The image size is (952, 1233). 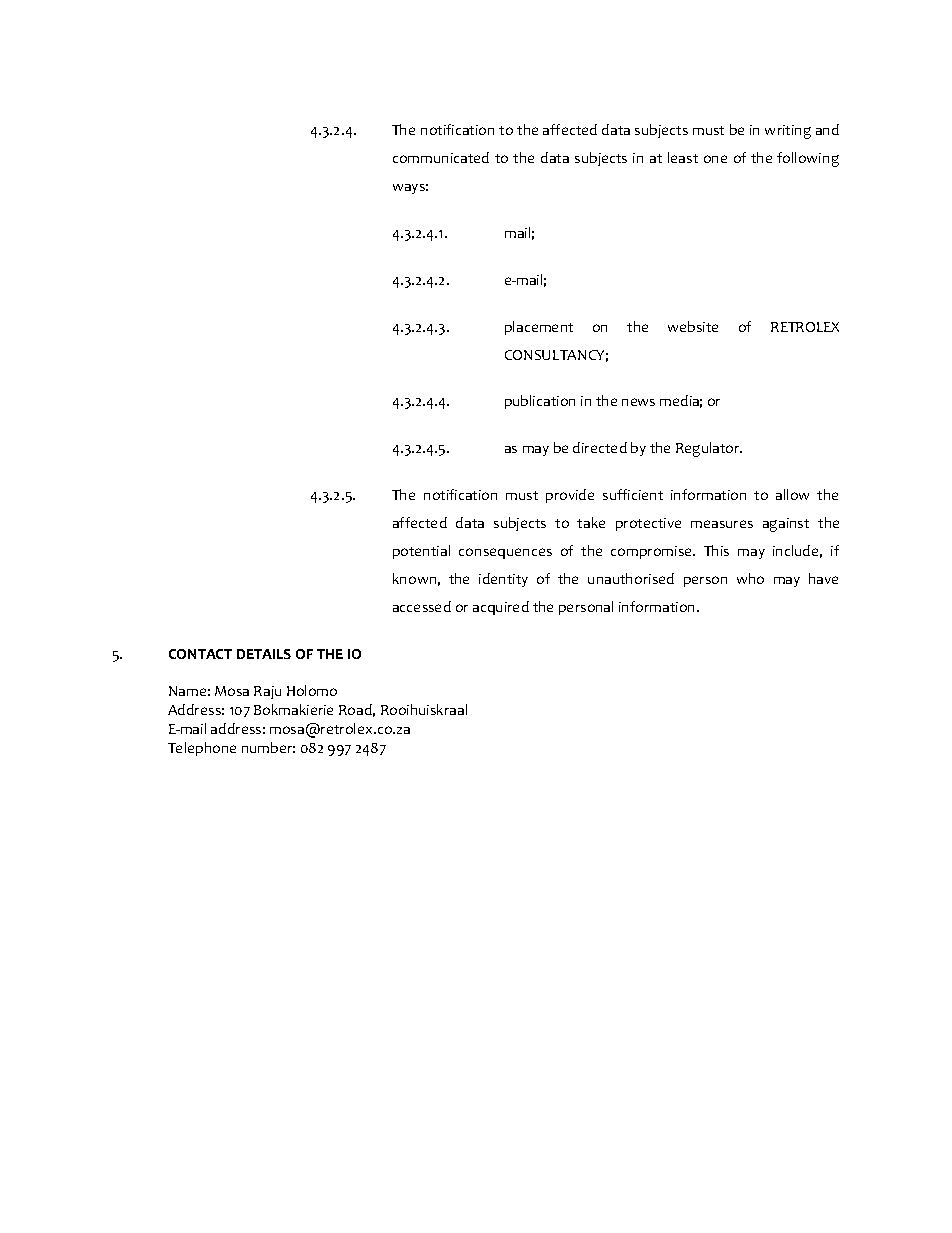 What do you see at coordinates (421, 552) in the screenshot?
I see `potential` at bounding box center [421, 552].
